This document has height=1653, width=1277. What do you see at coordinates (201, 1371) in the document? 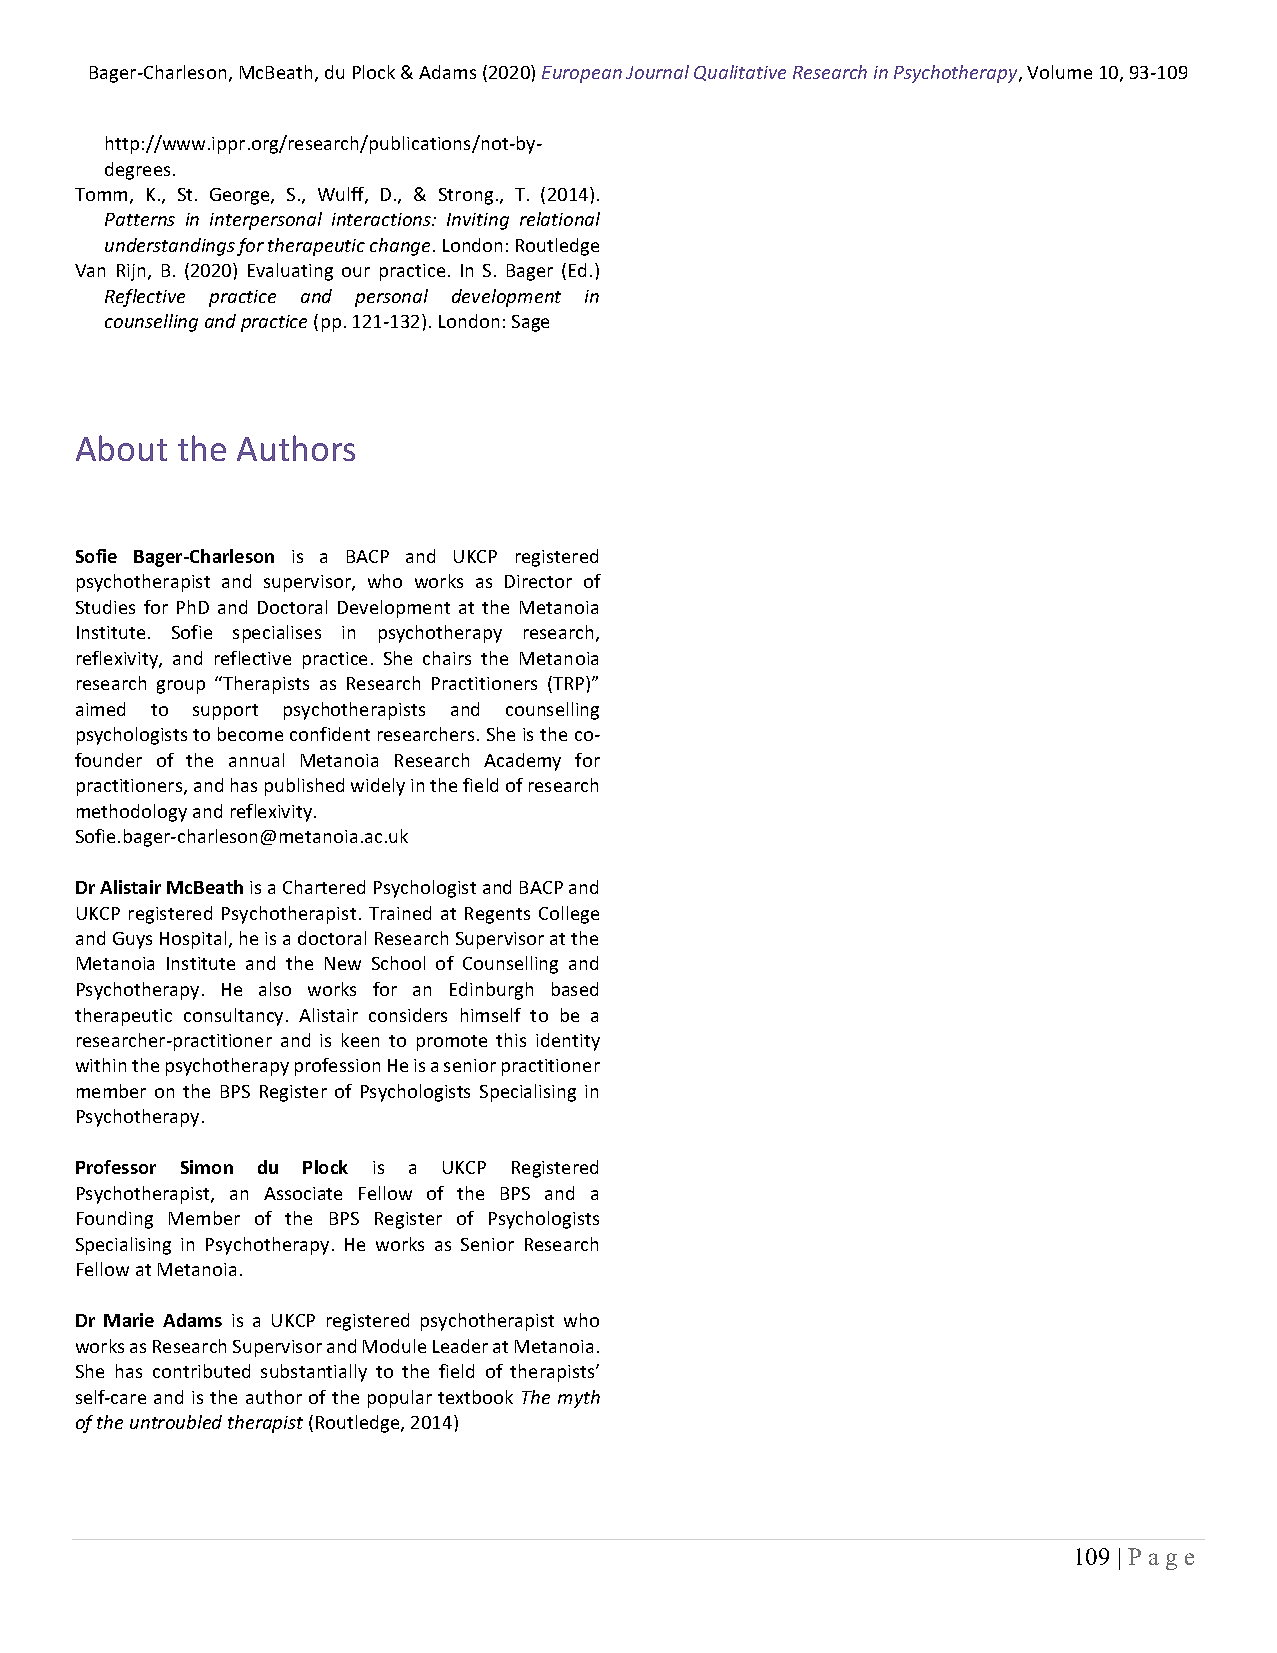
I see `contributed` at bounding box center [201, 1371].
